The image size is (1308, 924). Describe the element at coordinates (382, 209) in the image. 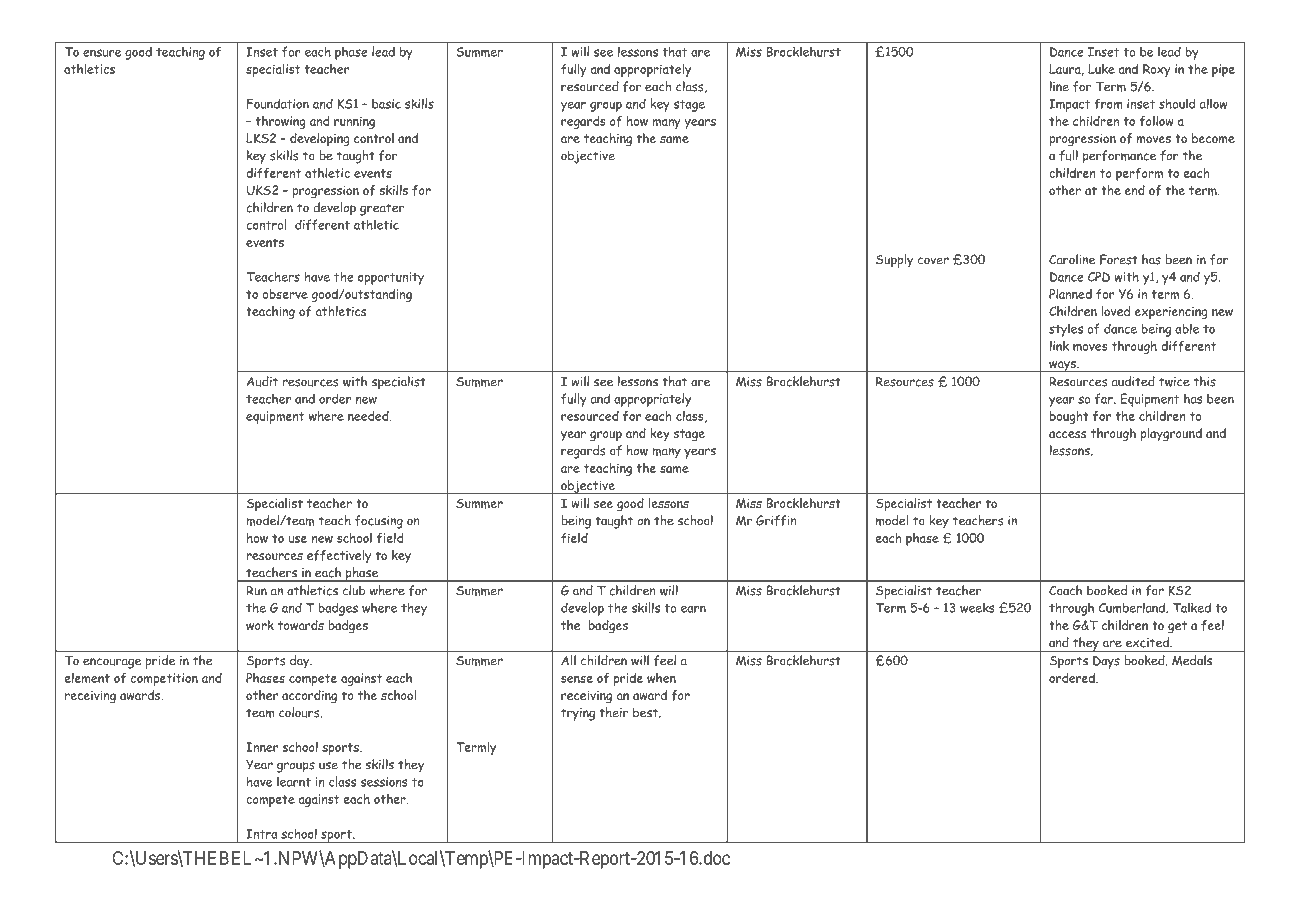

I see `greater` at that location.
